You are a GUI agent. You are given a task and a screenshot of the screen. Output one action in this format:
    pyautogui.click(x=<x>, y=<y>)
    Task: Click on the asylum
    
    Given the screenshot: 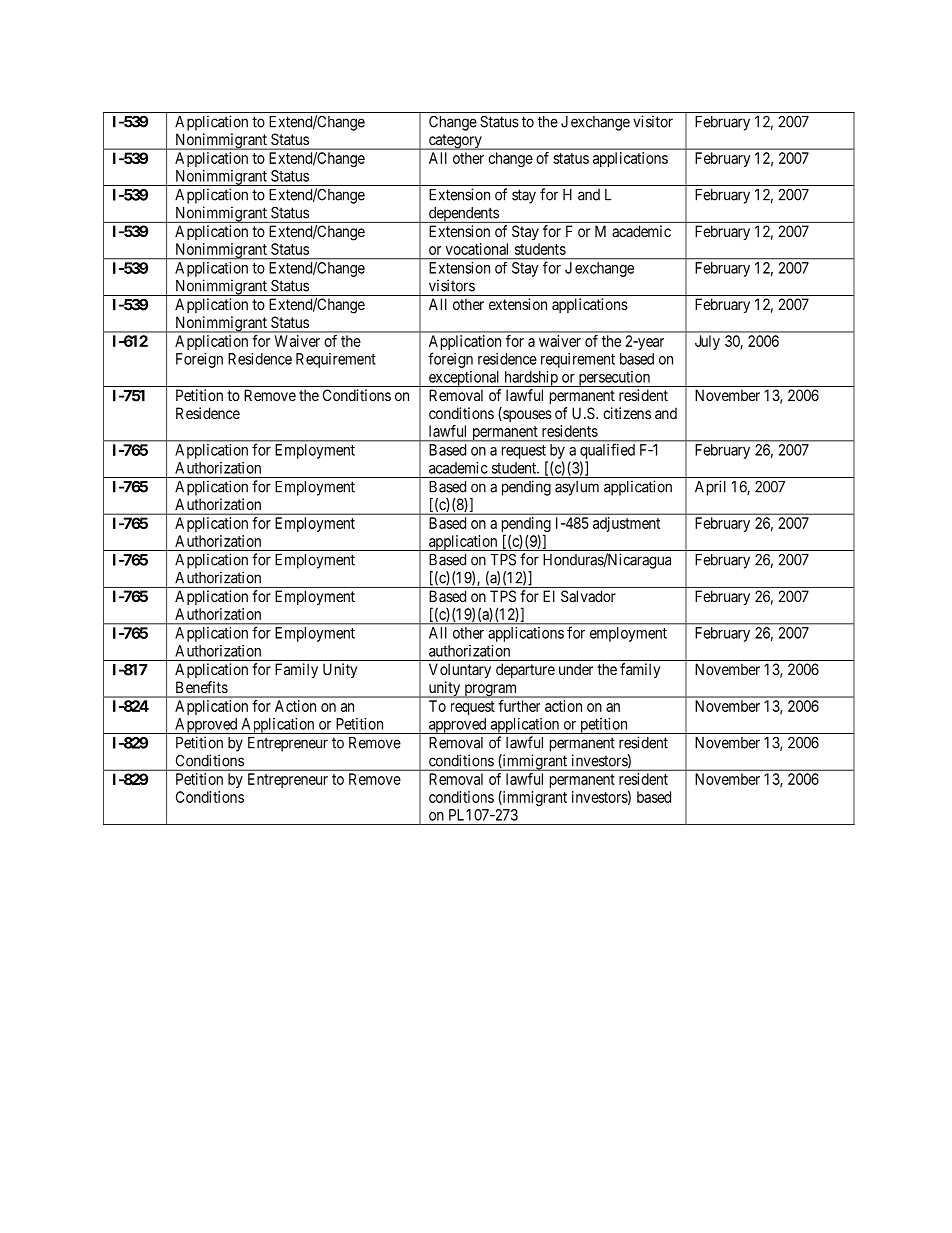 What is the action you would take?
    pyautogui.click(x=577, y=488)
